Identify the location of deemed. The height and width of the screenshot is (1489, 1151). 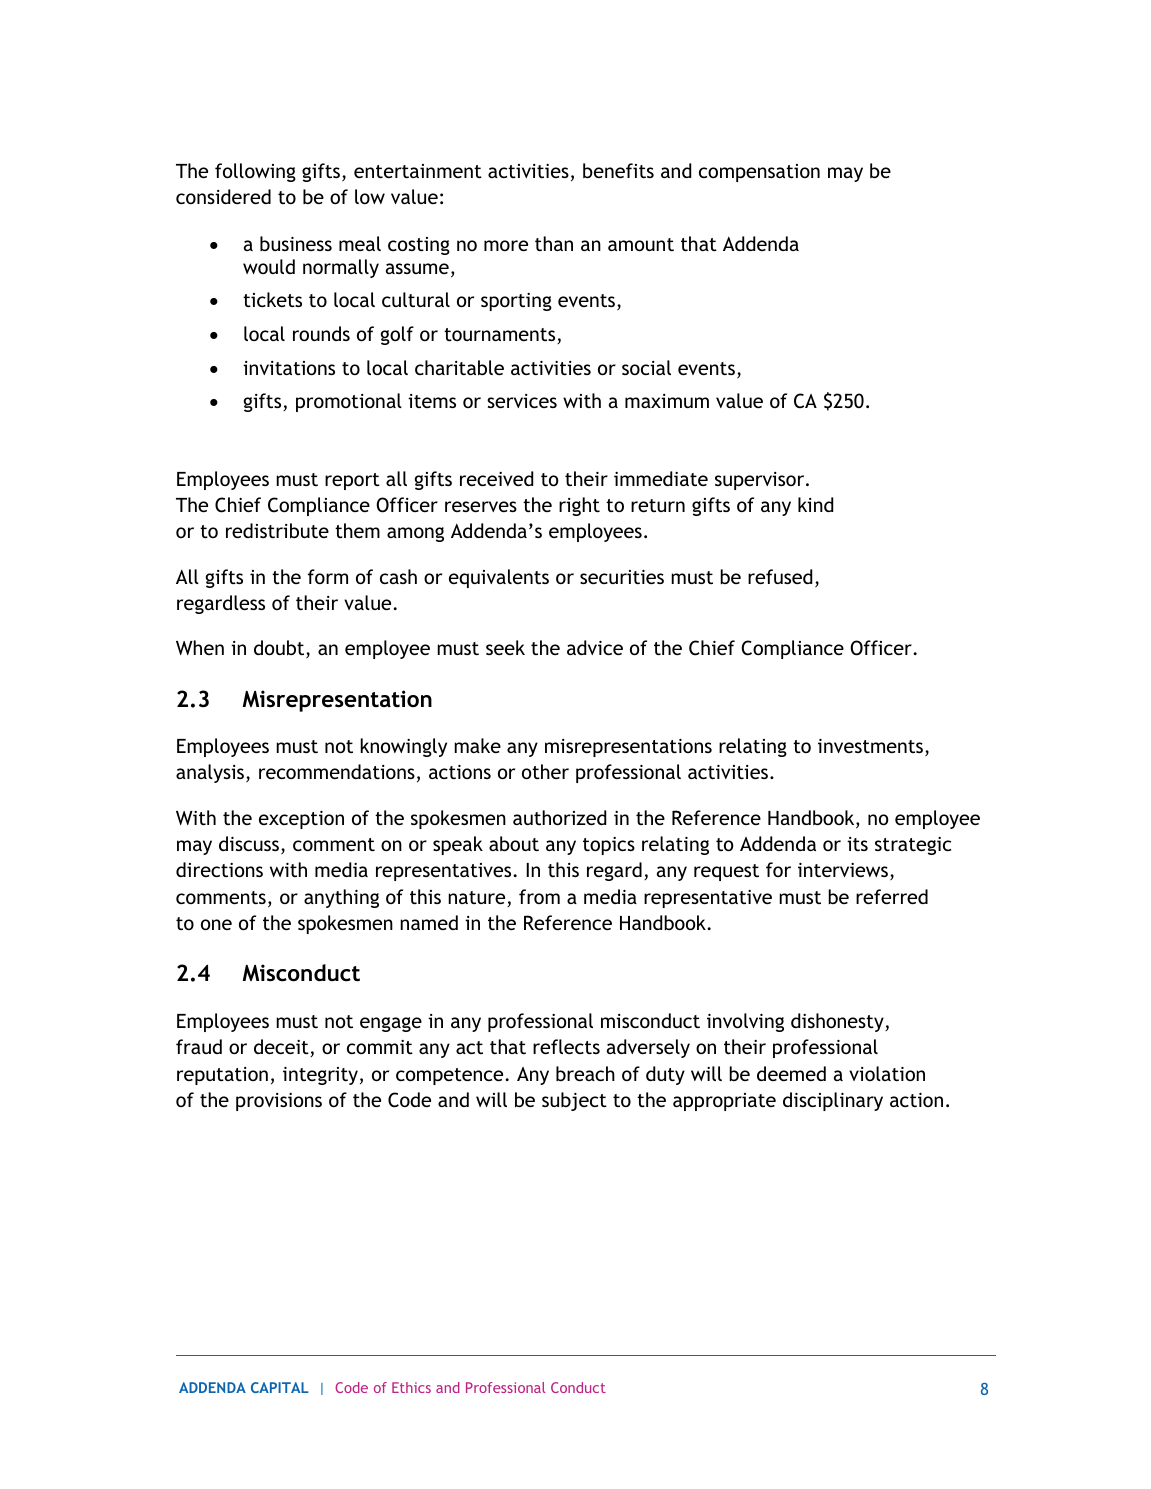
(791, 1073).
